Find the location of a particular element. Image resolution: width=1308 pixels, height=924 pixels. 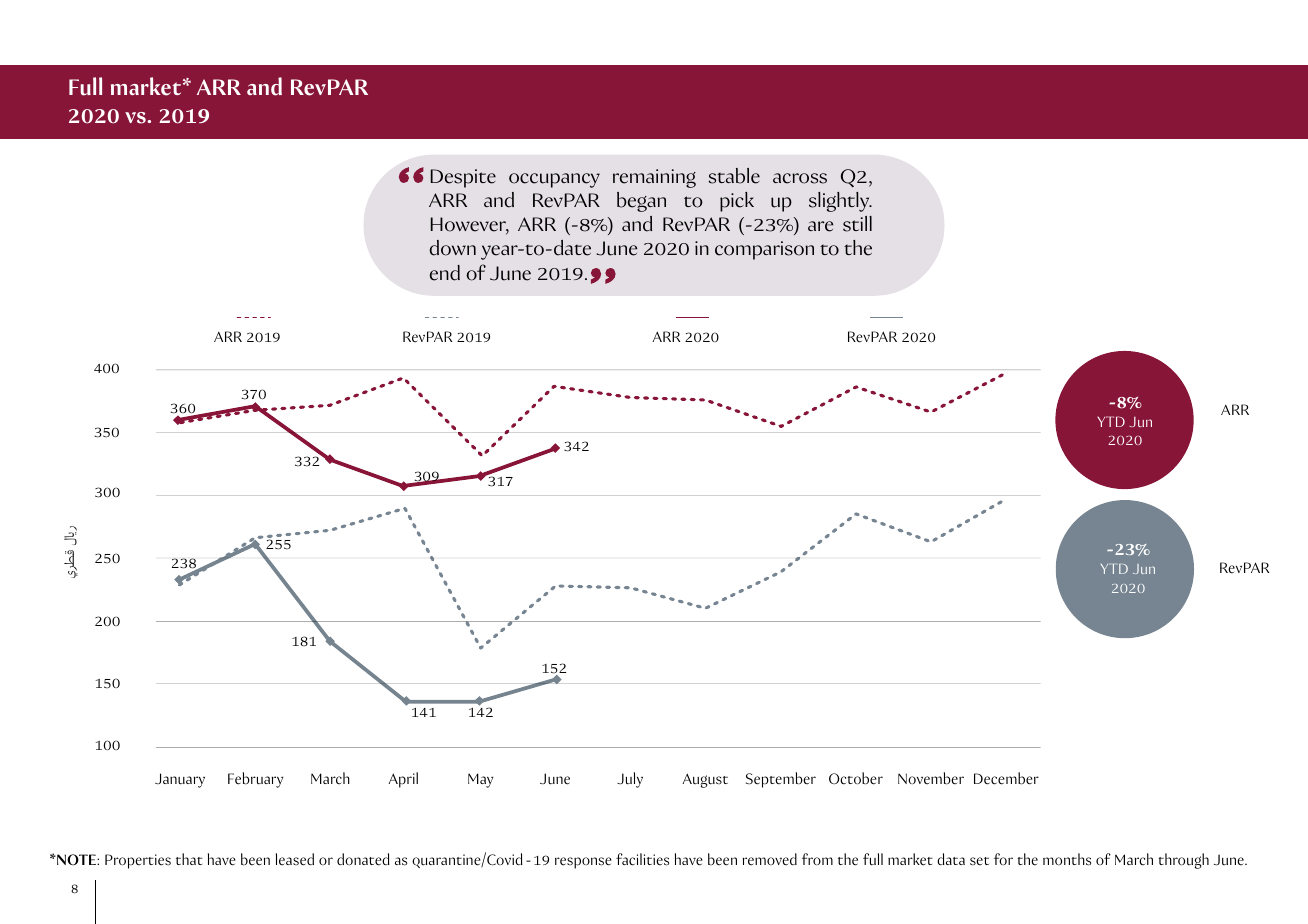

Despite is located at coordinates (463, 178).
